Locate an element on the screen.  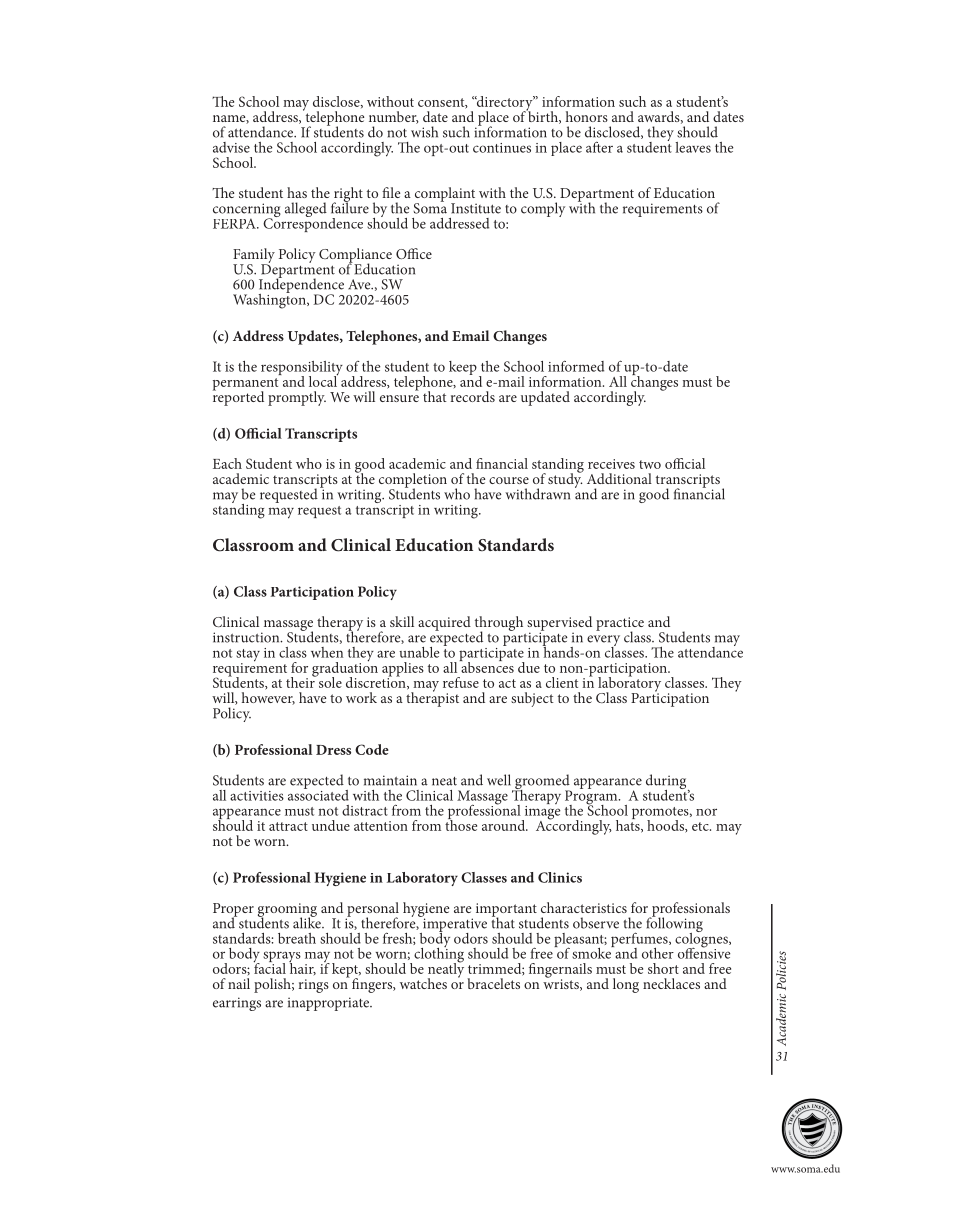
however is located at coordinates (268, 698).
